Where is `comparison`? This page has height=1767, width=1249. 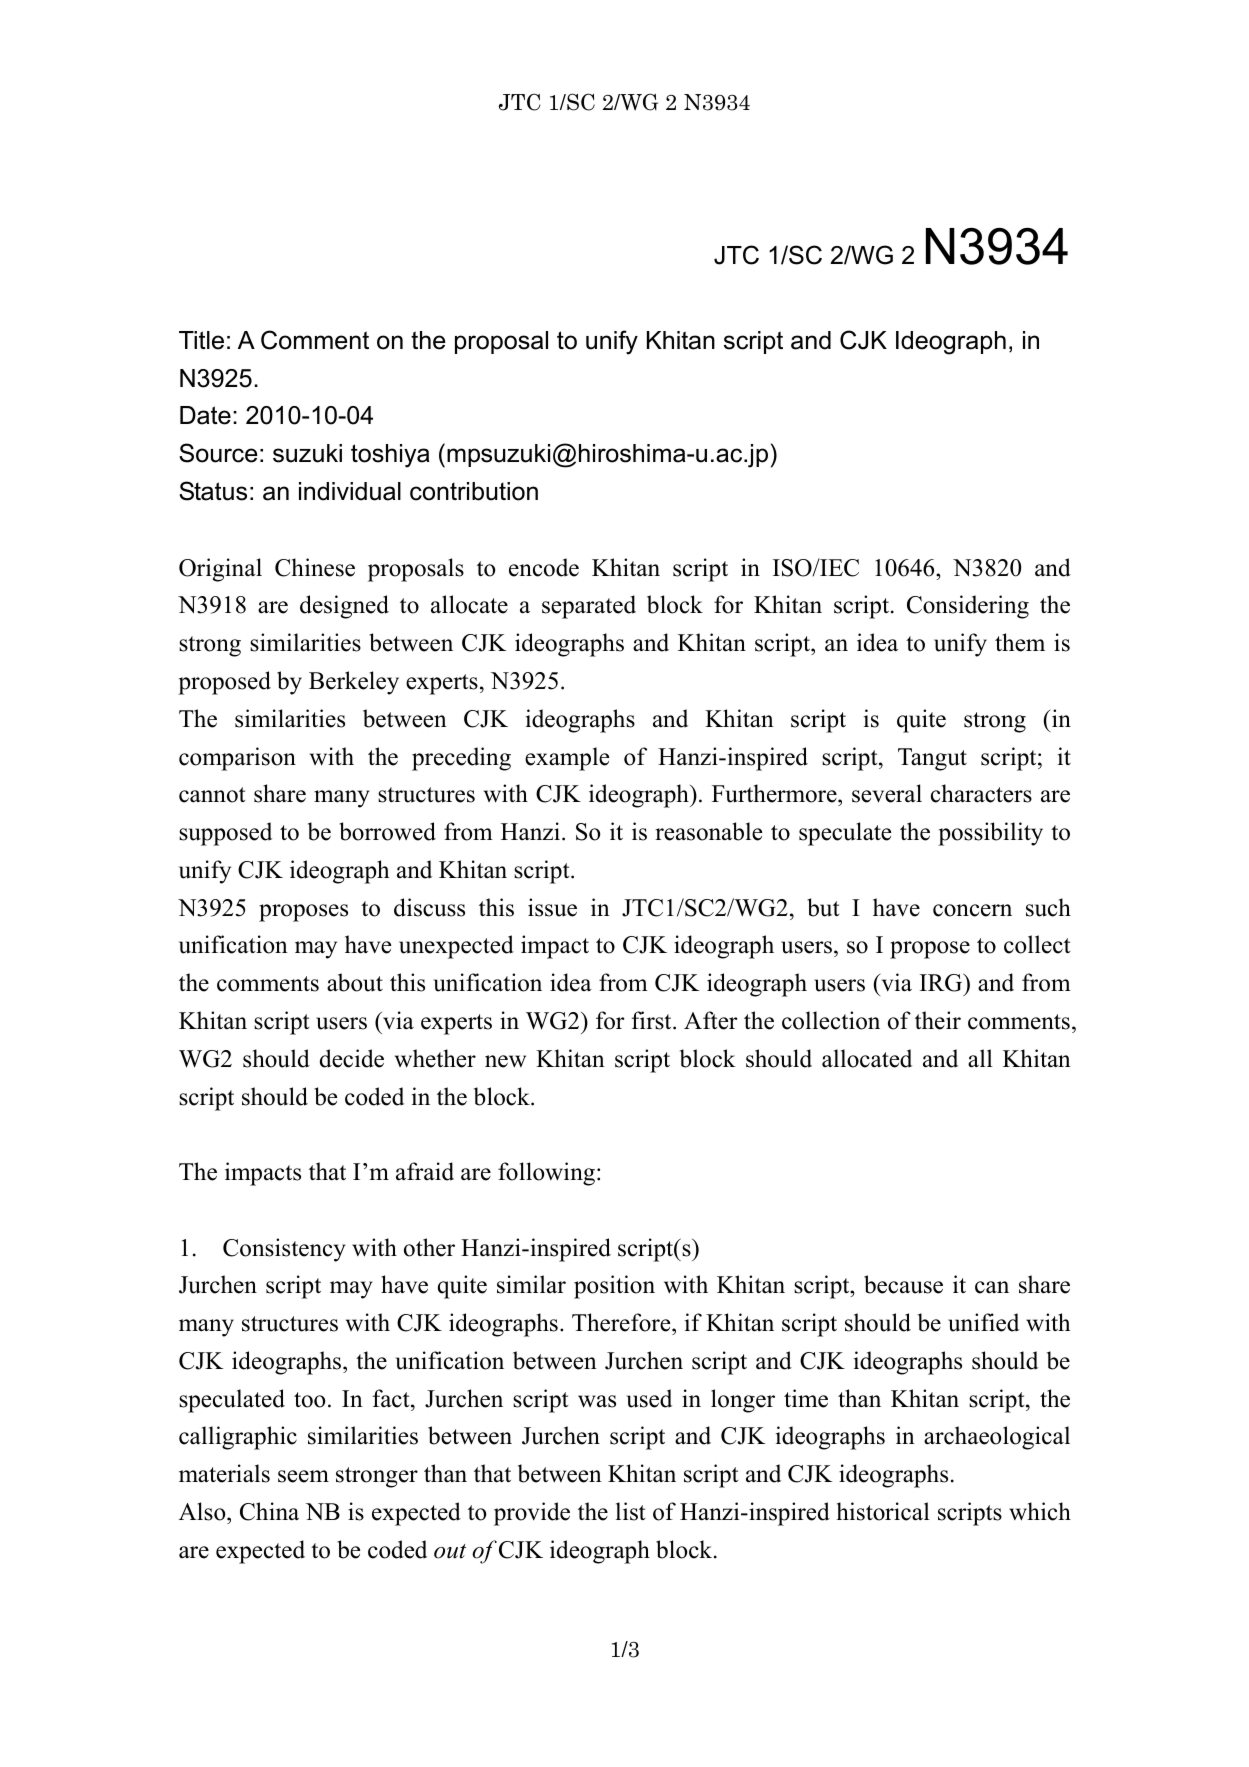
comparison is located at coordinates (237, 759).
